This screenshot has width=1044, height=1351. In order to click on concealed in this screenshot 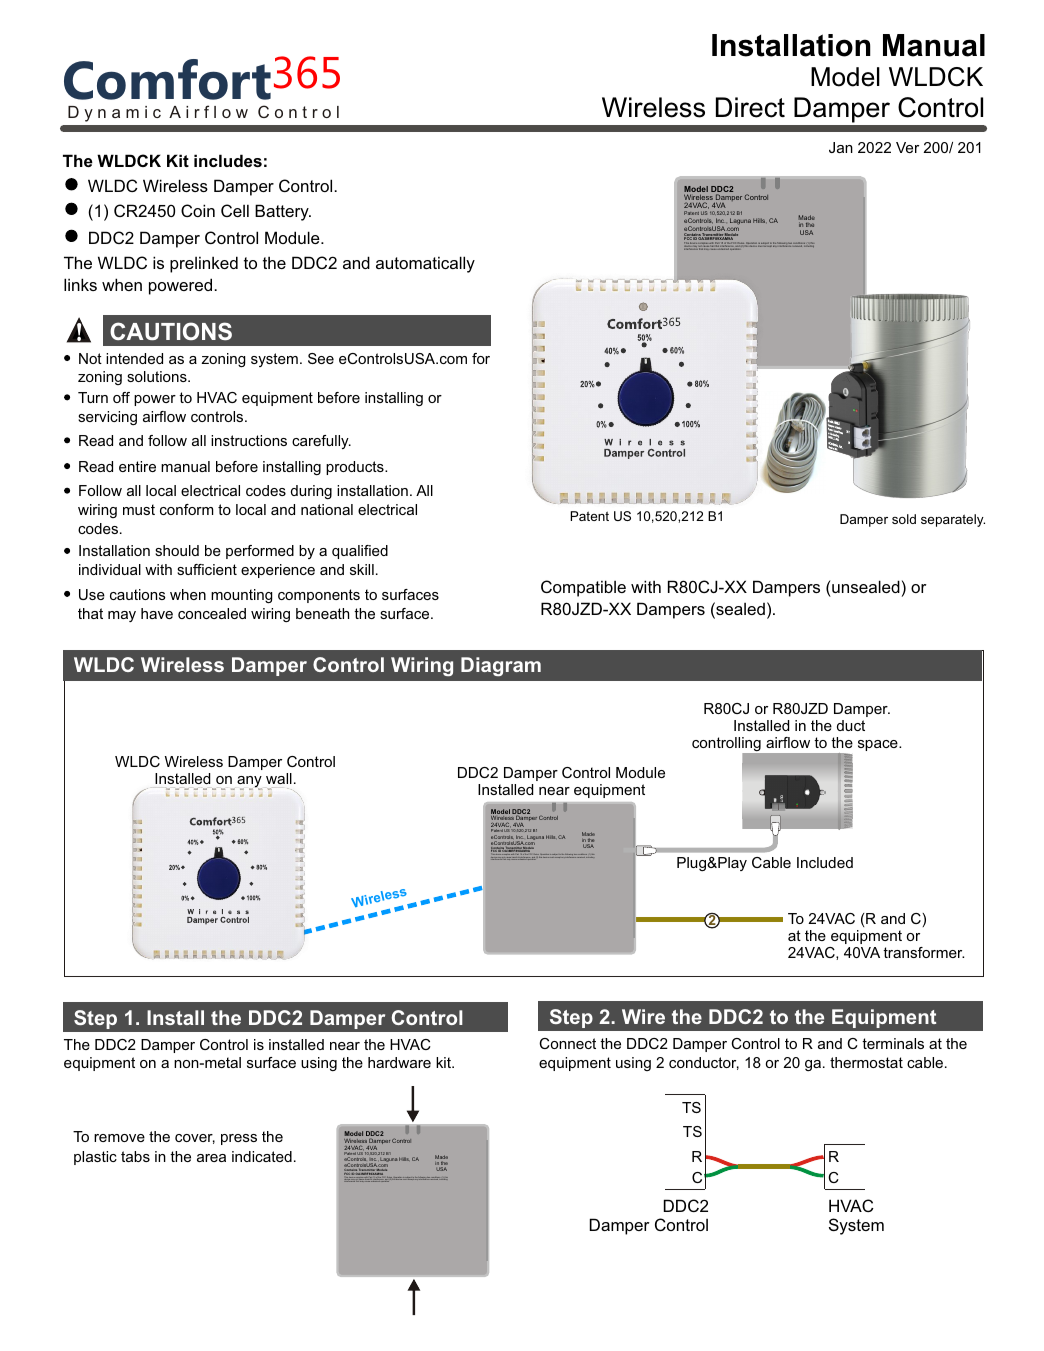, I will do `click(212, 613)`.
